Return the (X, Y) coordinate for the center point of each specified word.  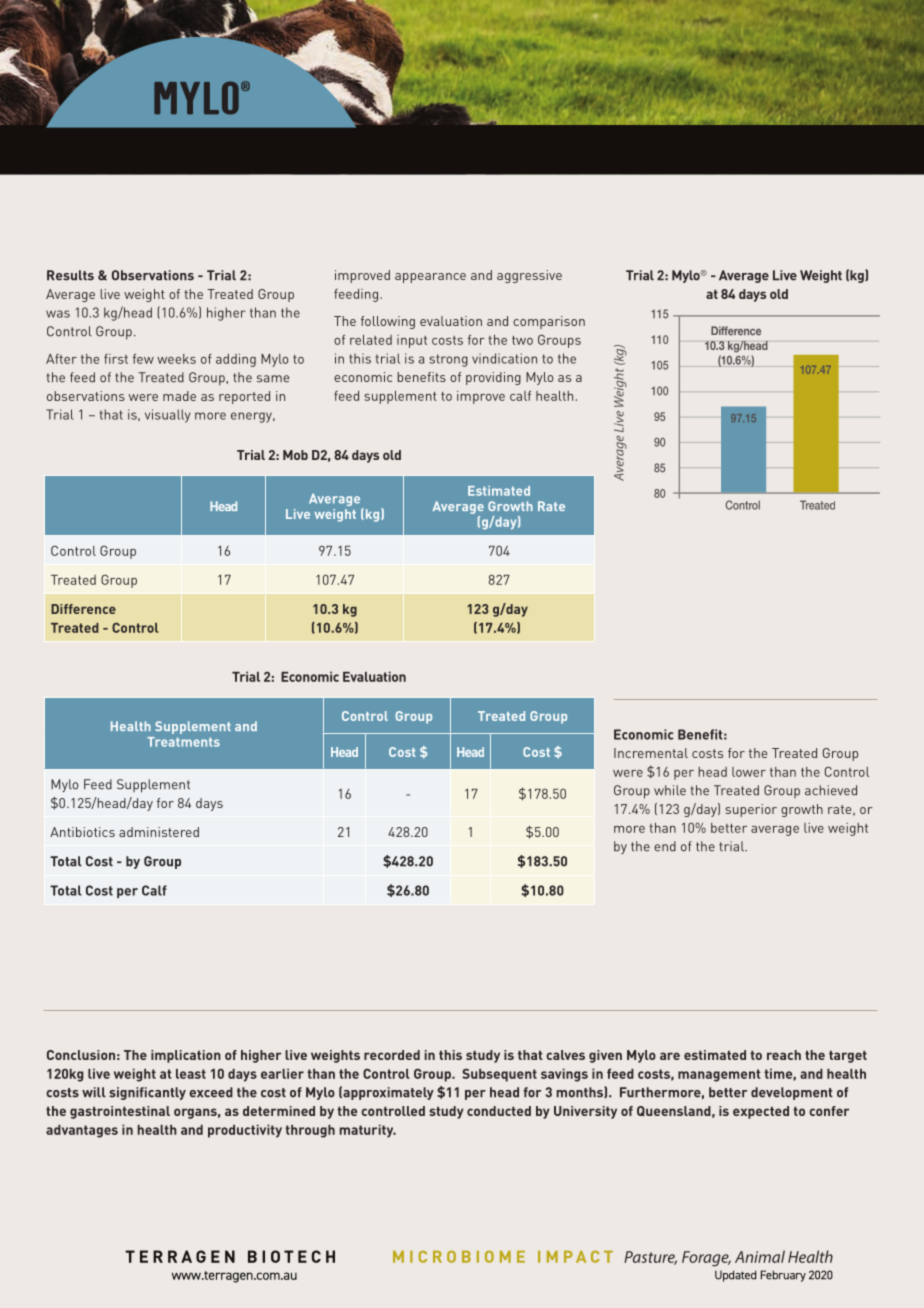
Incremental (651, 753)
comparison (549, 322)
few (143, 359)
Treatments (183, 742)
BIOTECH (291, 1256)
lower (749, 772)
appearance (430, 278)
